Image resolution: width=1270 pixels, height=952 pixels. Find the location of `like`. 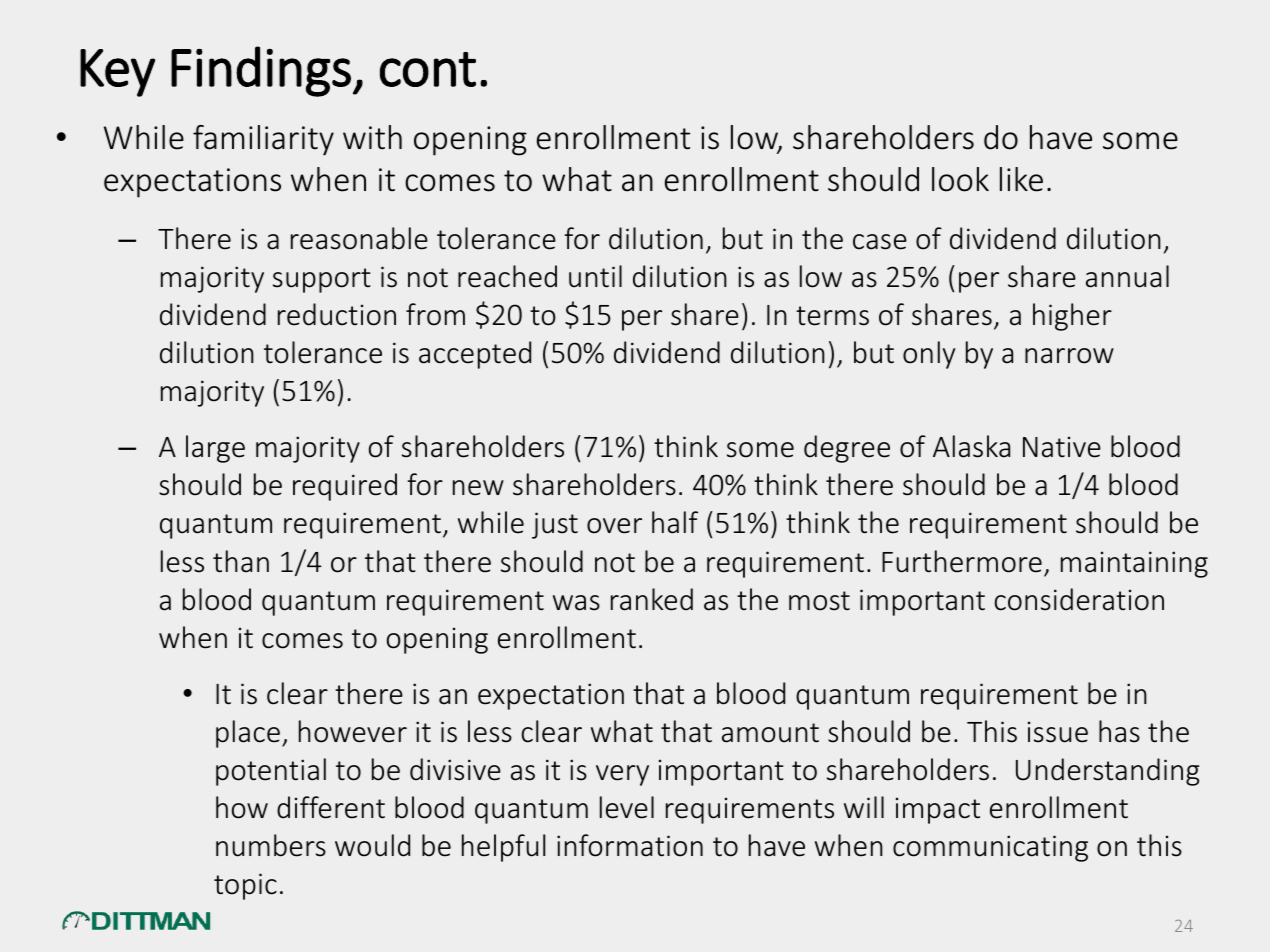

like is located at coordinates (1021, 179).
